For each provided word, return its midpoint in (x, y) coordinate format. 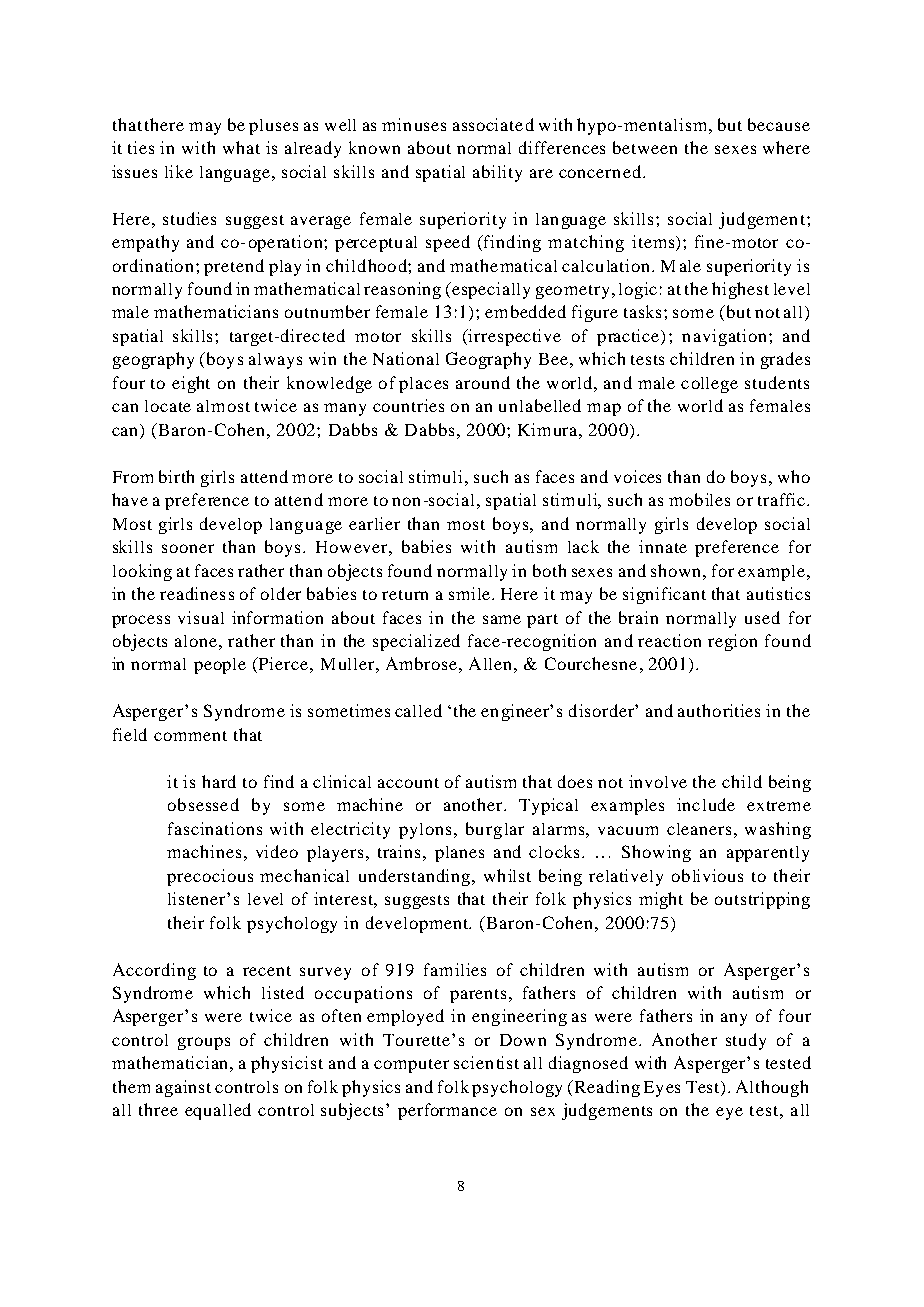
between (645, 147)
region (732, 642)
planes (459, 854)
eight (191, 384)
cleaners (699, 829)
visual (201, 617)
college (709, 385)
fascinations (215, 828)
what (241, 147)
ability (497, 173)
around (483, 382)
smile (469, 593)
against (183, 1088)
